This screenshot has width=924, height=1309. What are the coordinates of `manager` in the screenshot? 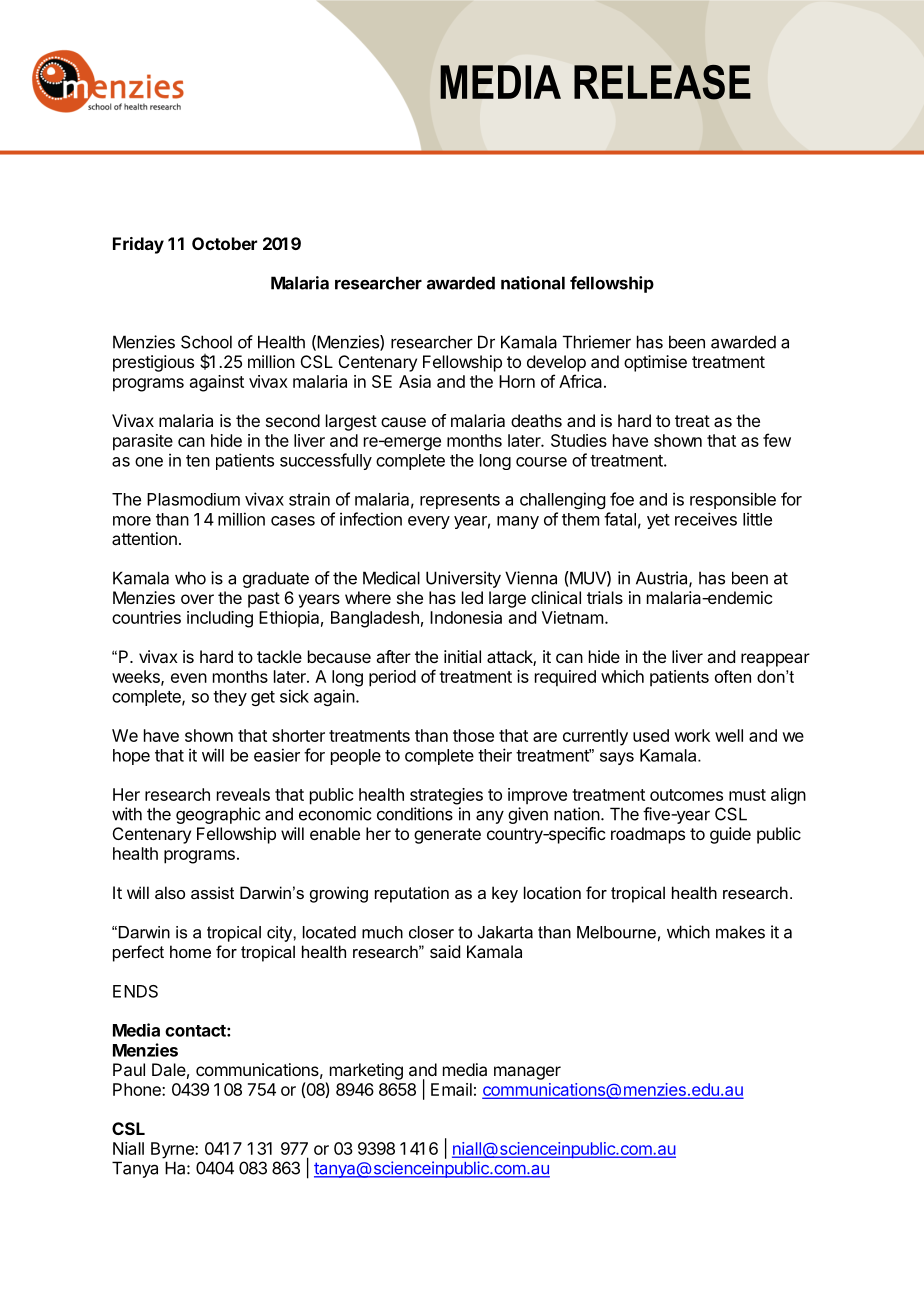 It's located at (527, 1073).
